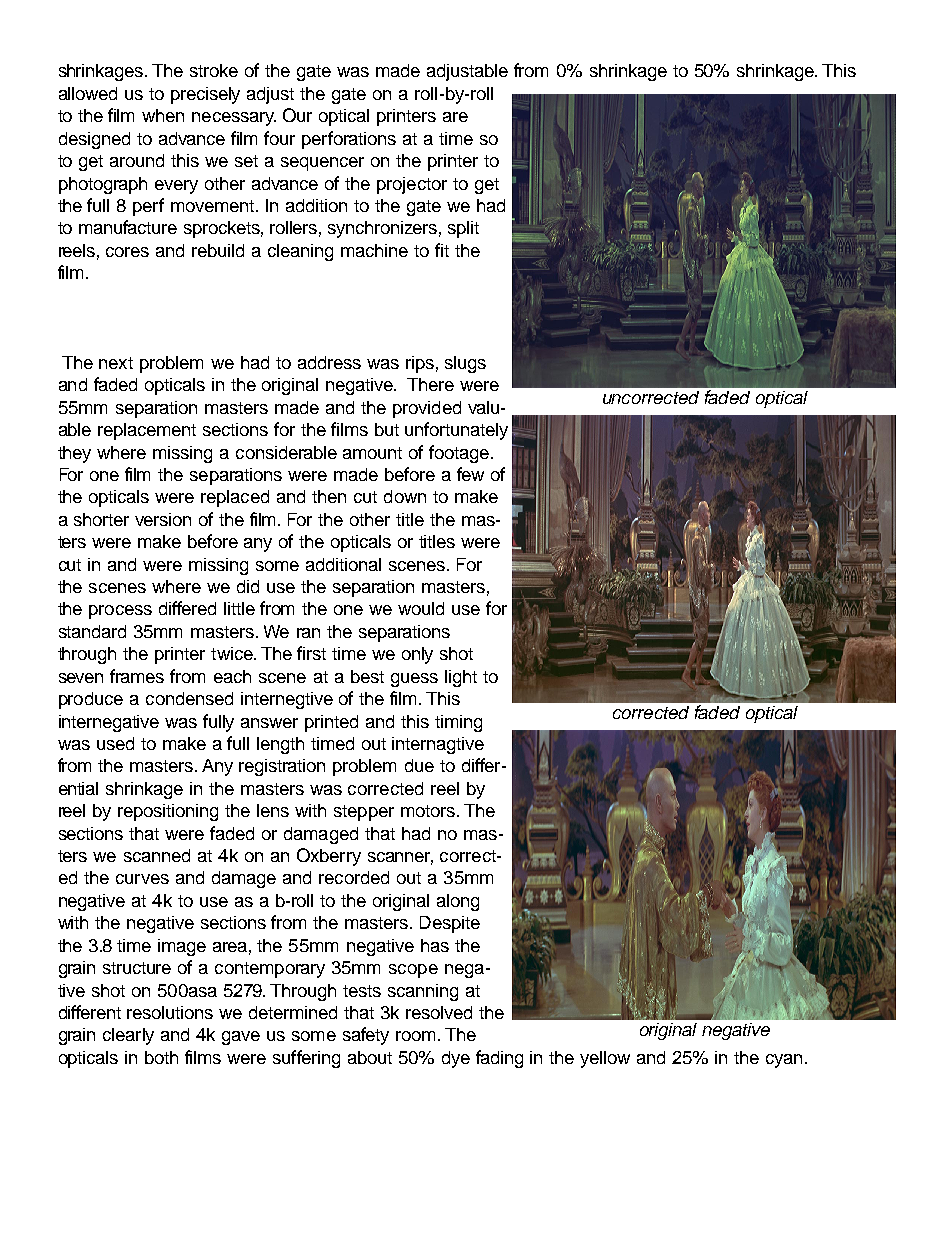 Image resolution: width=952 pixels, height=1233 pixels. I want to click on few, so click(470, 474).
